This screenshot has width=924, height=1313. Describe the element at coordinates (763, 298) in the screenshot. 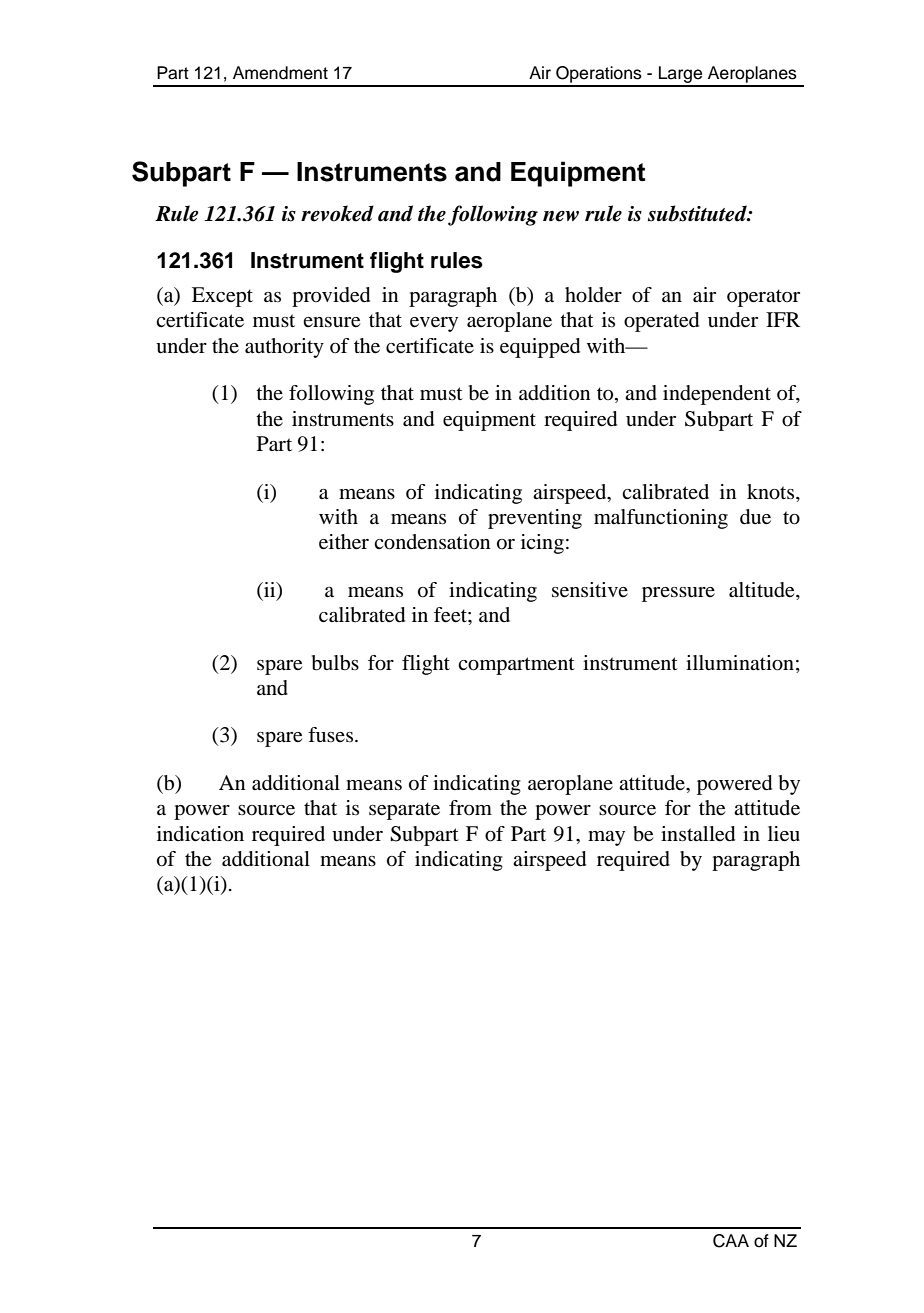

I see `operator` at that location.
